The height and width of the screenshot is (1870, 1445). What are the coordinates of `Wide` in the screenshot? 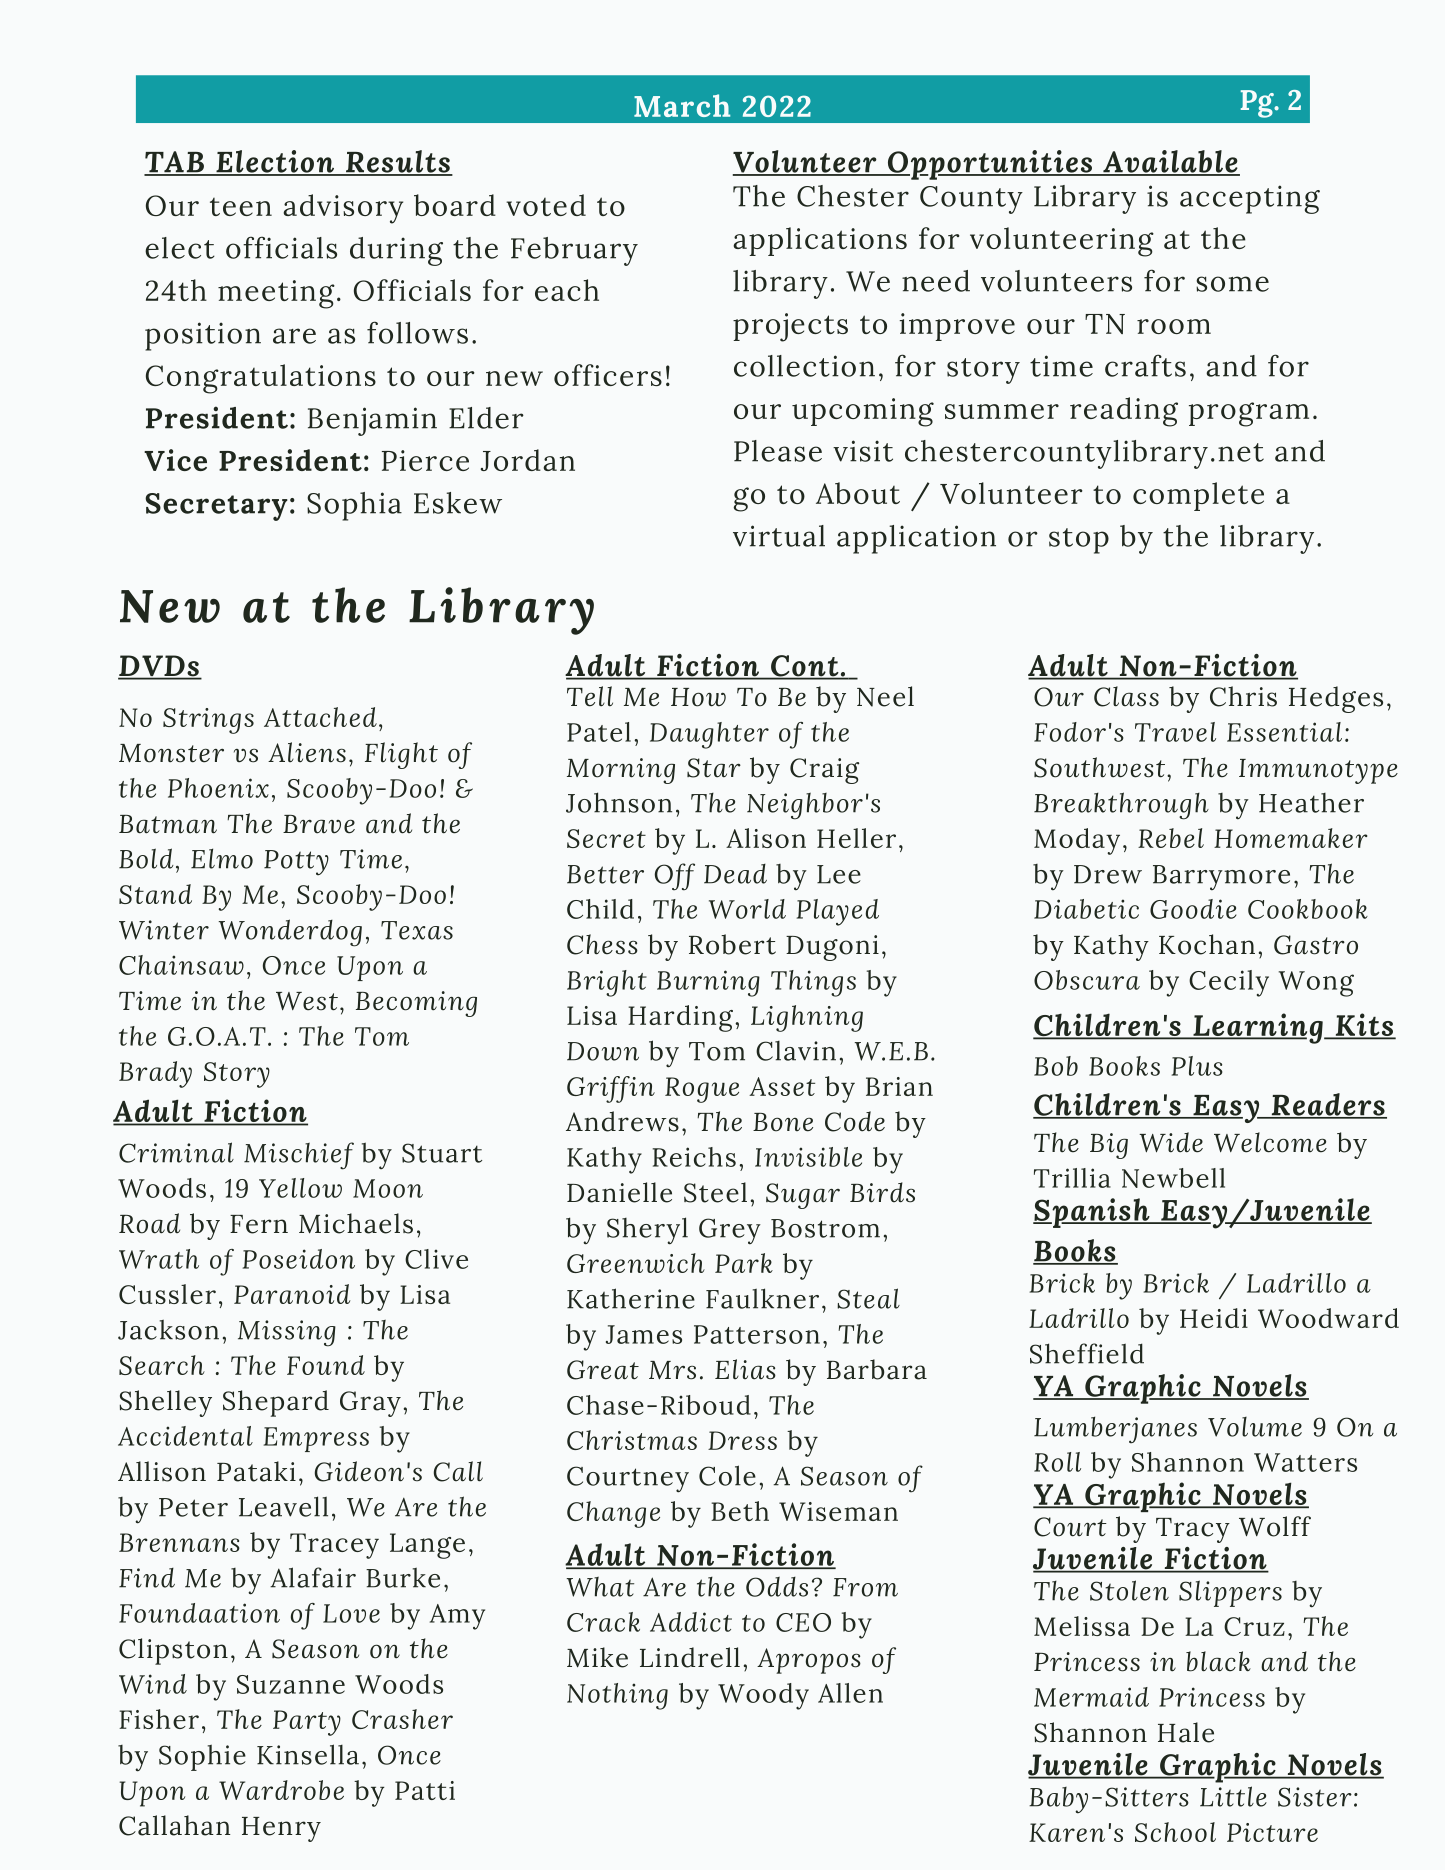 It's located at (1171, 1142).
